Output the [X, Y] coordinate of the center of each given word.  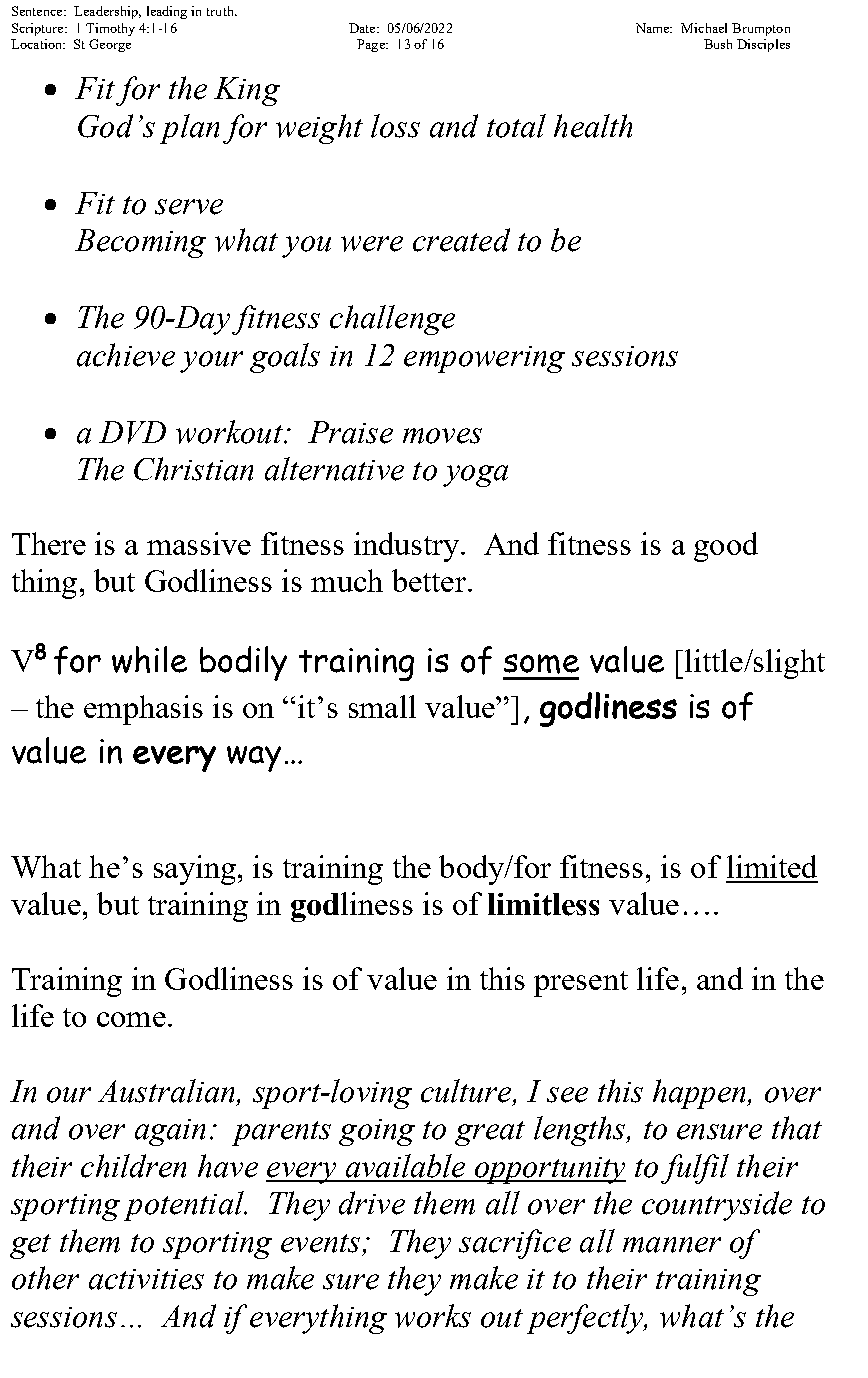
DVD [132, 432]
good [726, 547]
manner [672, 1245]
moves [442, 436]
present [581, 984]
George [110, 45]
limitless [543, 904]
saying [195, 870]
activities [146, 1279]
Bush [718, 44]
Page [372, 45]
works [433, 1316]
